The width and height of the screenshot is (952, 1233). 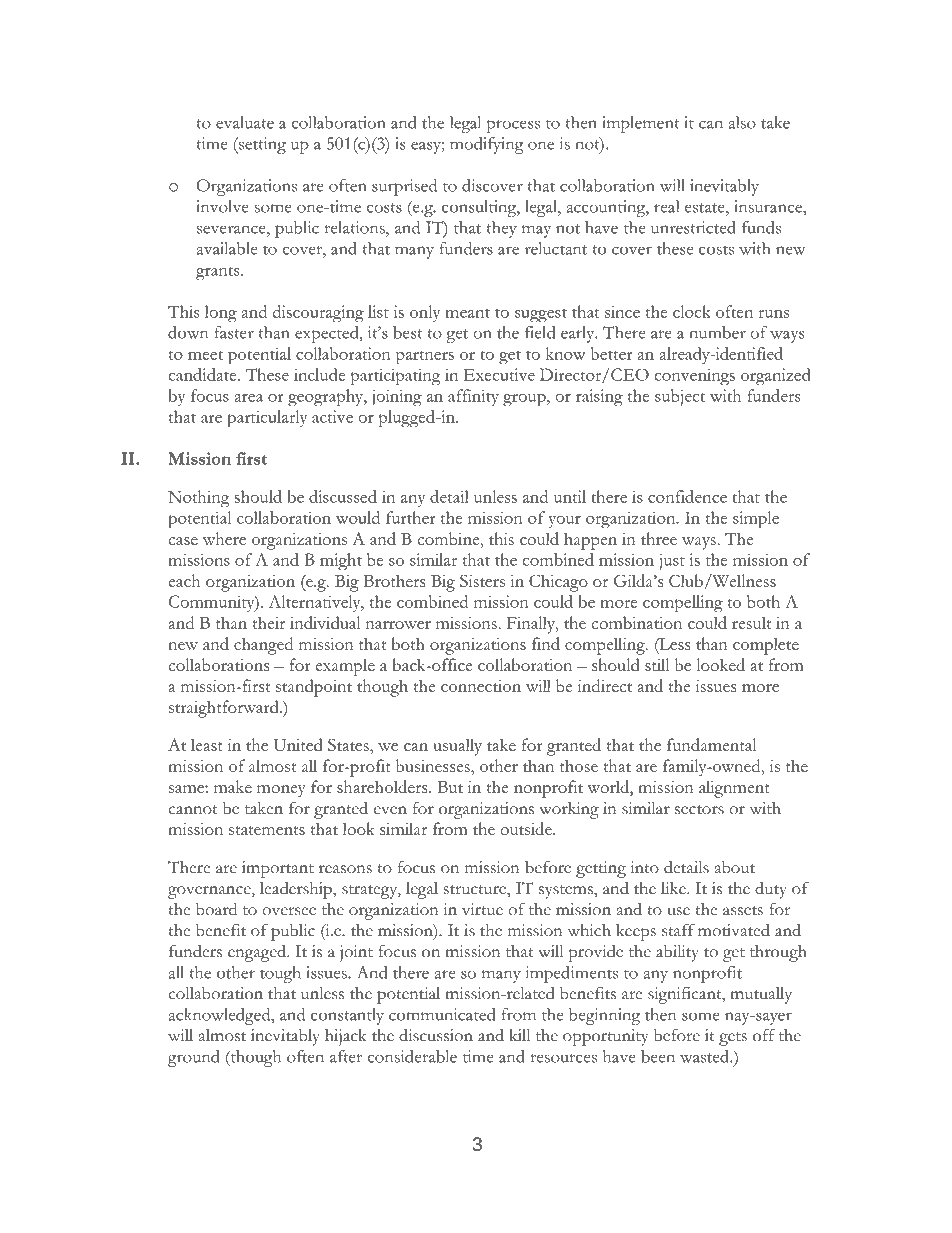 I want to click on their, so click(x=269, y=622).
